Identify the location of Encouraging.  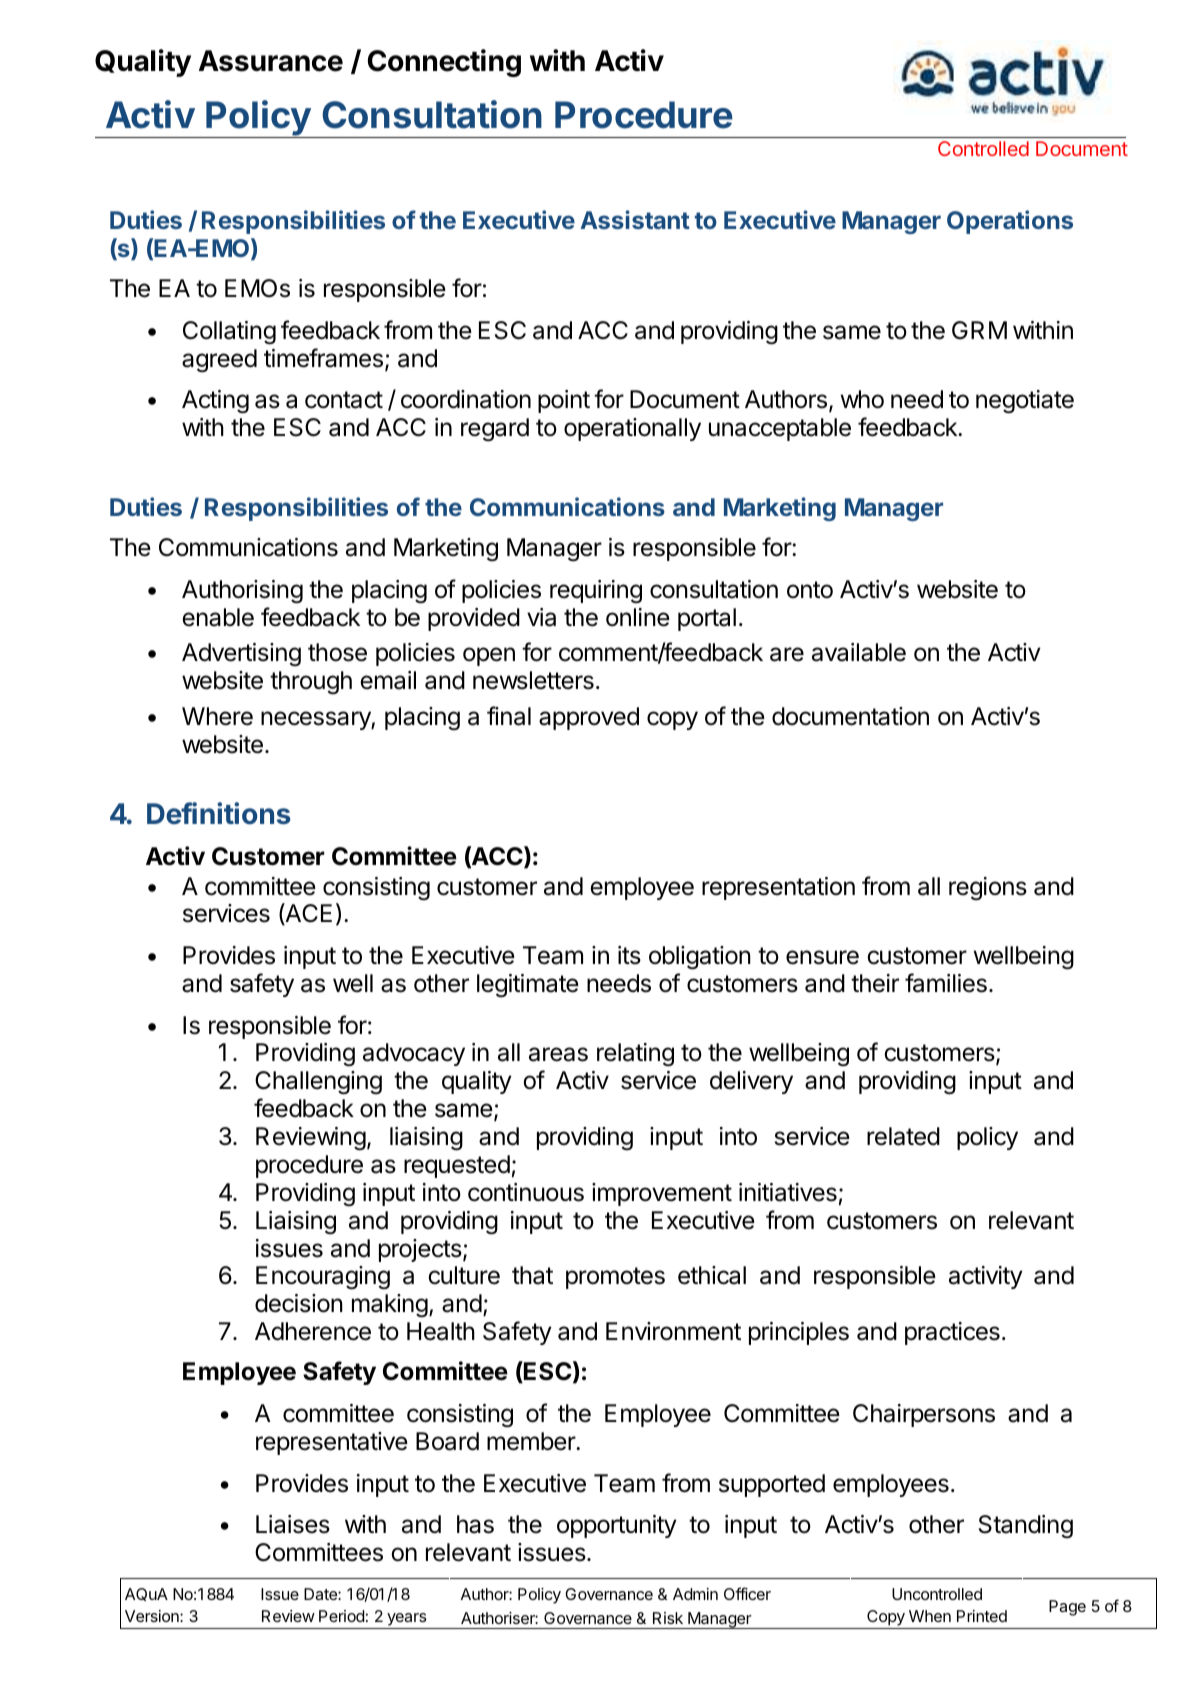
(323, 1278).
